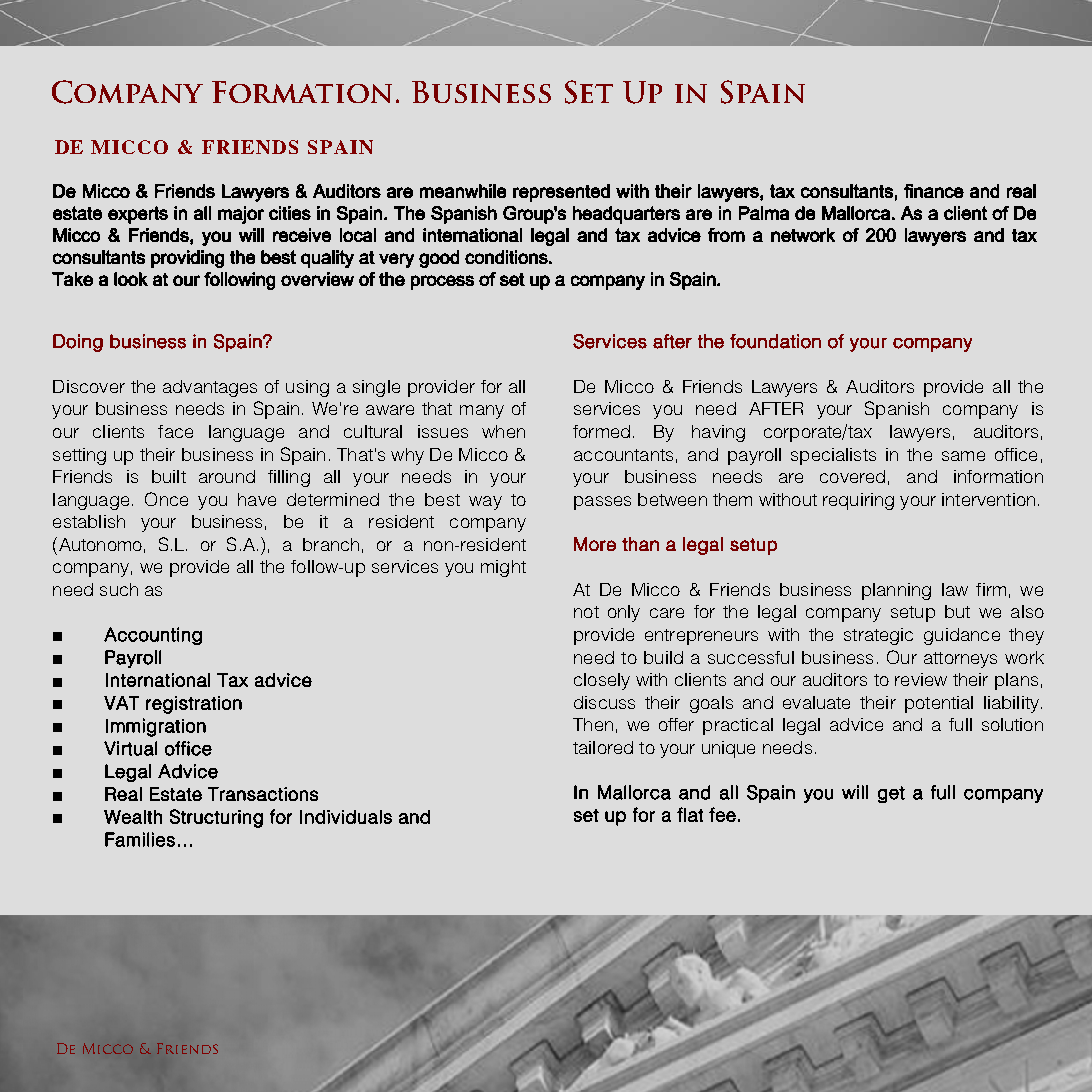 The width and height of the screenshot is (1092, 1092). What do you see at coordinates (138, 215) in the screenshot?
I see `experts` at bounding box center [138, 215].
